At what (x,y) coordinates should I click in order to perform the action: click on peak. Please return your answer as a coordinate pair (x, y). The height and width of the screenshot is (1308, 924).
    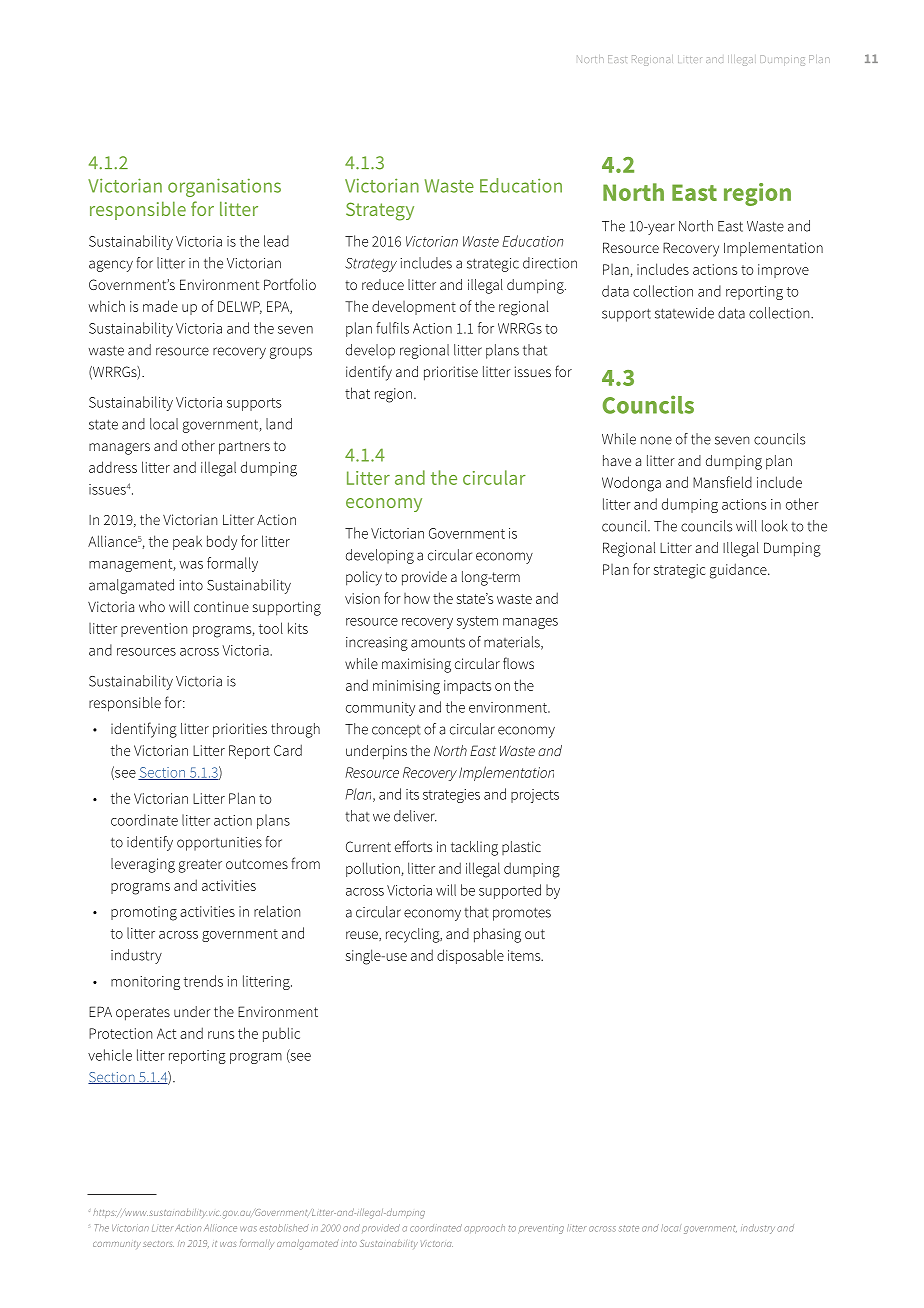
    Looking at the image, I should click on (187, 543).
